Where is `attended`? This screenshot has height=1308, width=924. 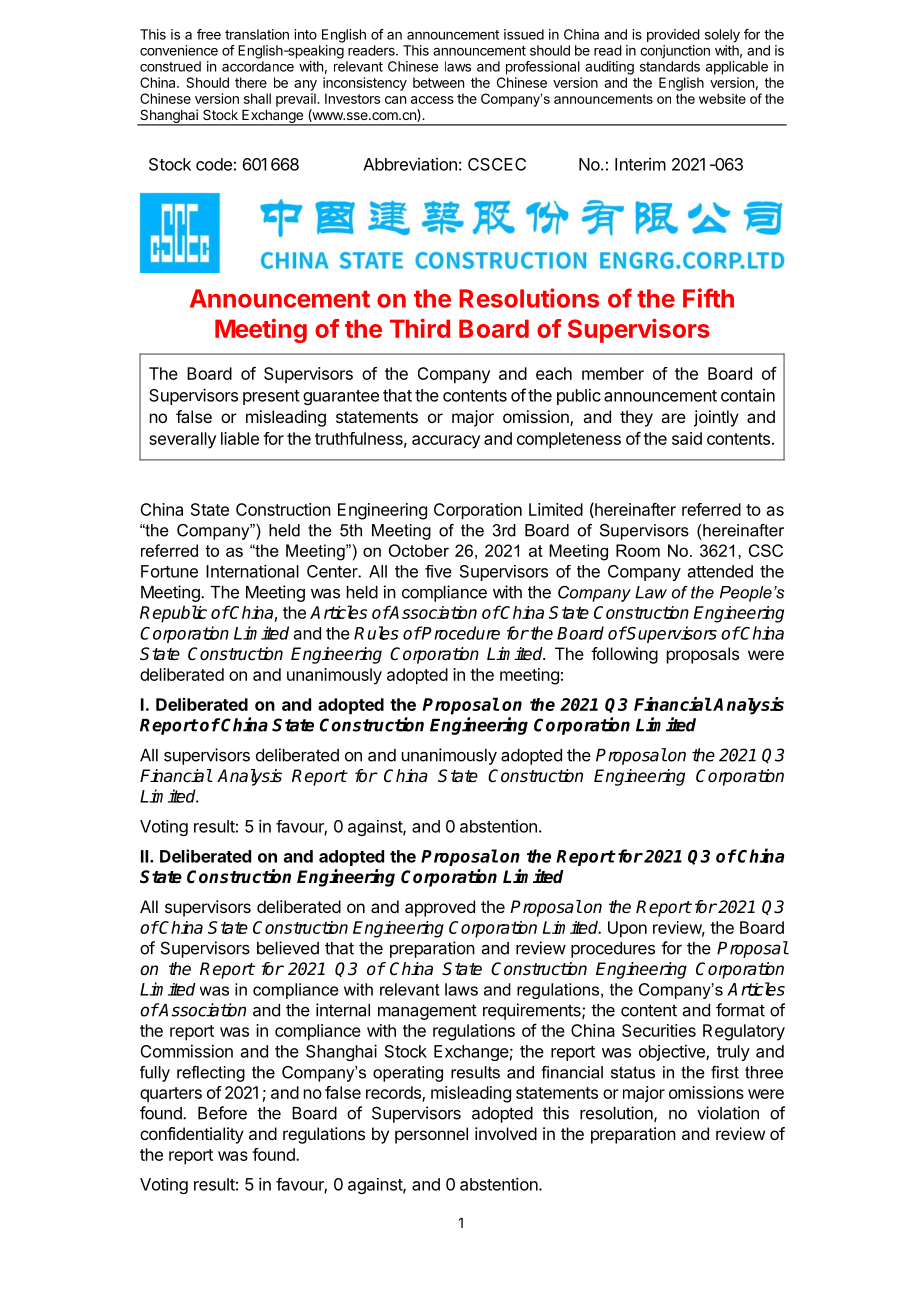
attended is located at coordinates (720, 571).
